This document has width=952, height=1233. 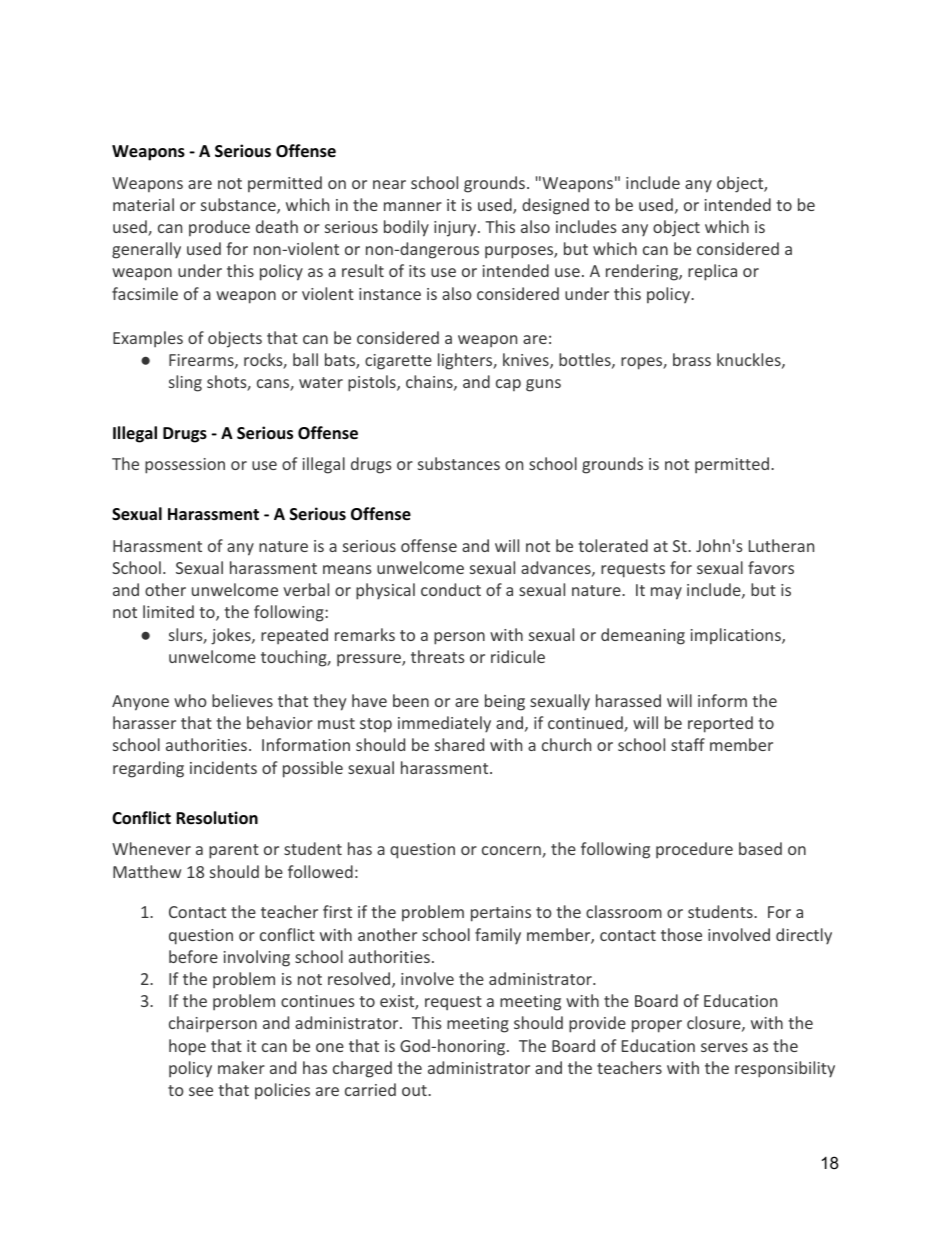 What do you see at coordinates (455, 229) in the document?
I see `injury` at bounding box center [455, 229].
